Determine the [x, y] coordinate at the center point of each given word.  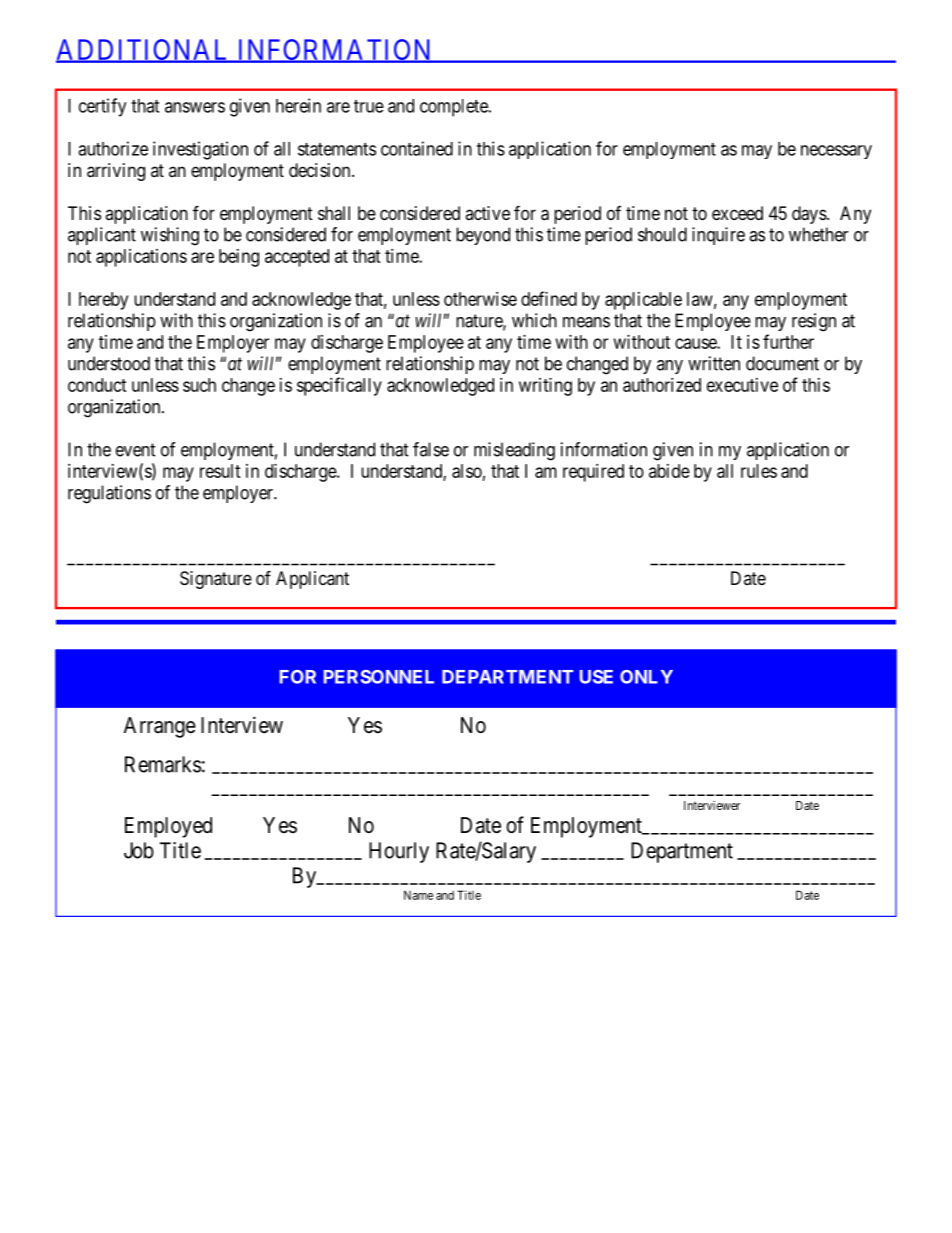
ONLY [646, 677]
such [199, 385]
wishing [170, 236]
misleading [514, 451]
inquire [718, 236]
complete [455, 108]
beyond [483, 236]
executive [742, 385]
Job [139, 850]
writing [545, 387]
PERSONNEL [379, 677]
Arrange [160, 727]
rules [759, 471]
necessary [836, 152]
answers [195, 107]
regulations [109, 494]
